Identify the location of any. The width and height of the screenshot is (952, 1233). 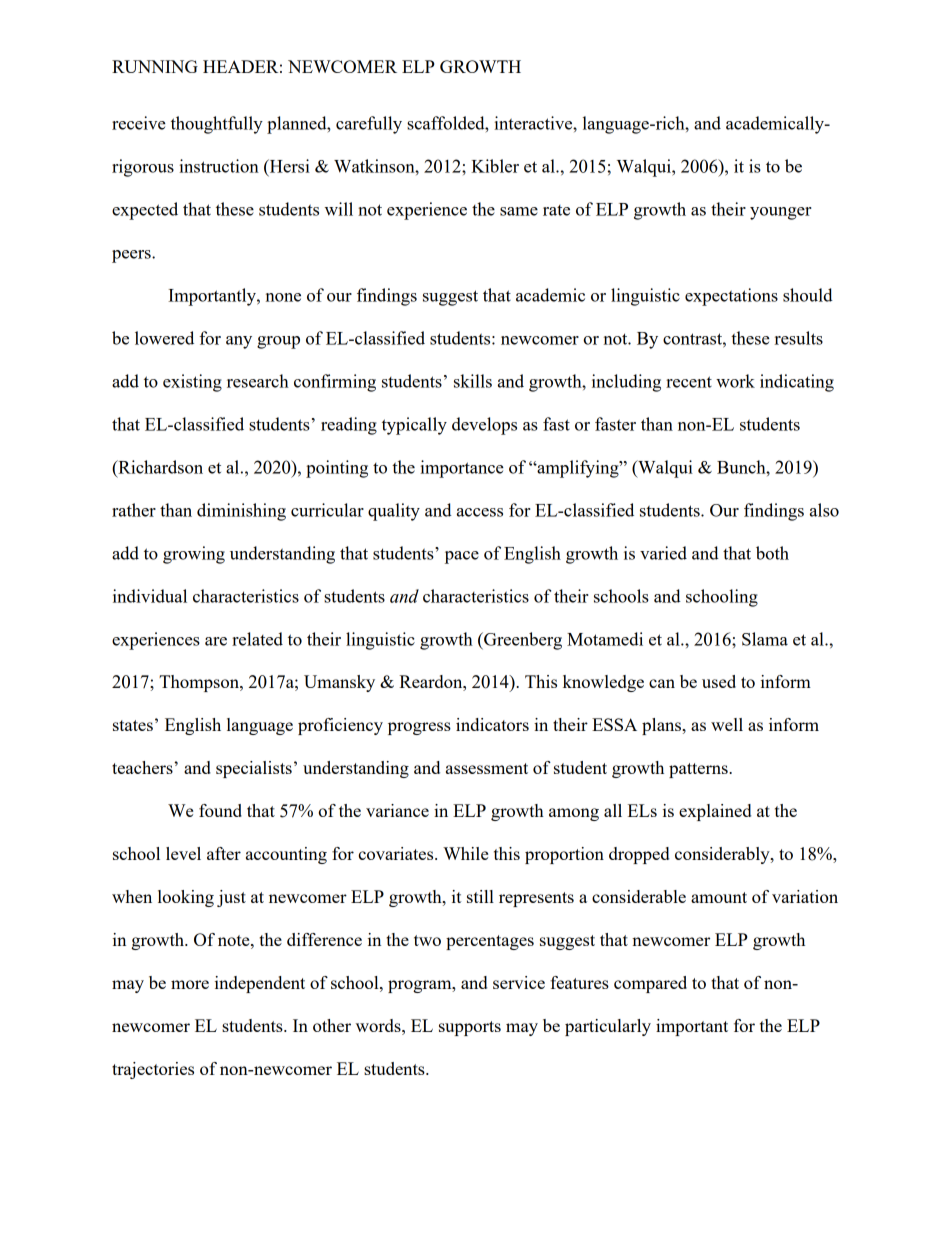
(239, 342).
